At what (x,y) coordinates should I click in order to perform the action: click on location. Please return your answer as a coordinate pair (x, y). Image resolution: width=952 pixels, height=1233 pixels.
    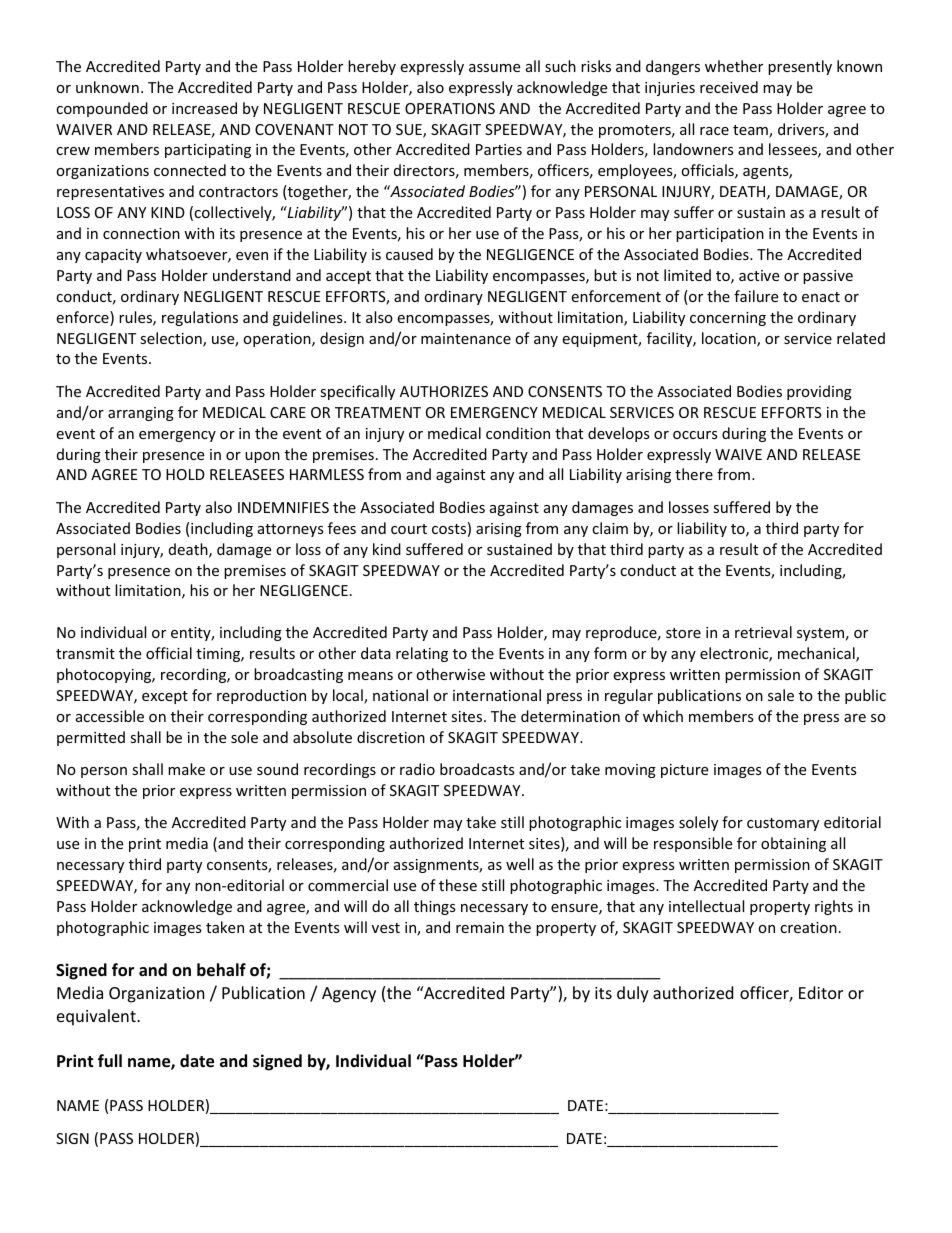
    Looking at the image, I should click on (730, 339).
